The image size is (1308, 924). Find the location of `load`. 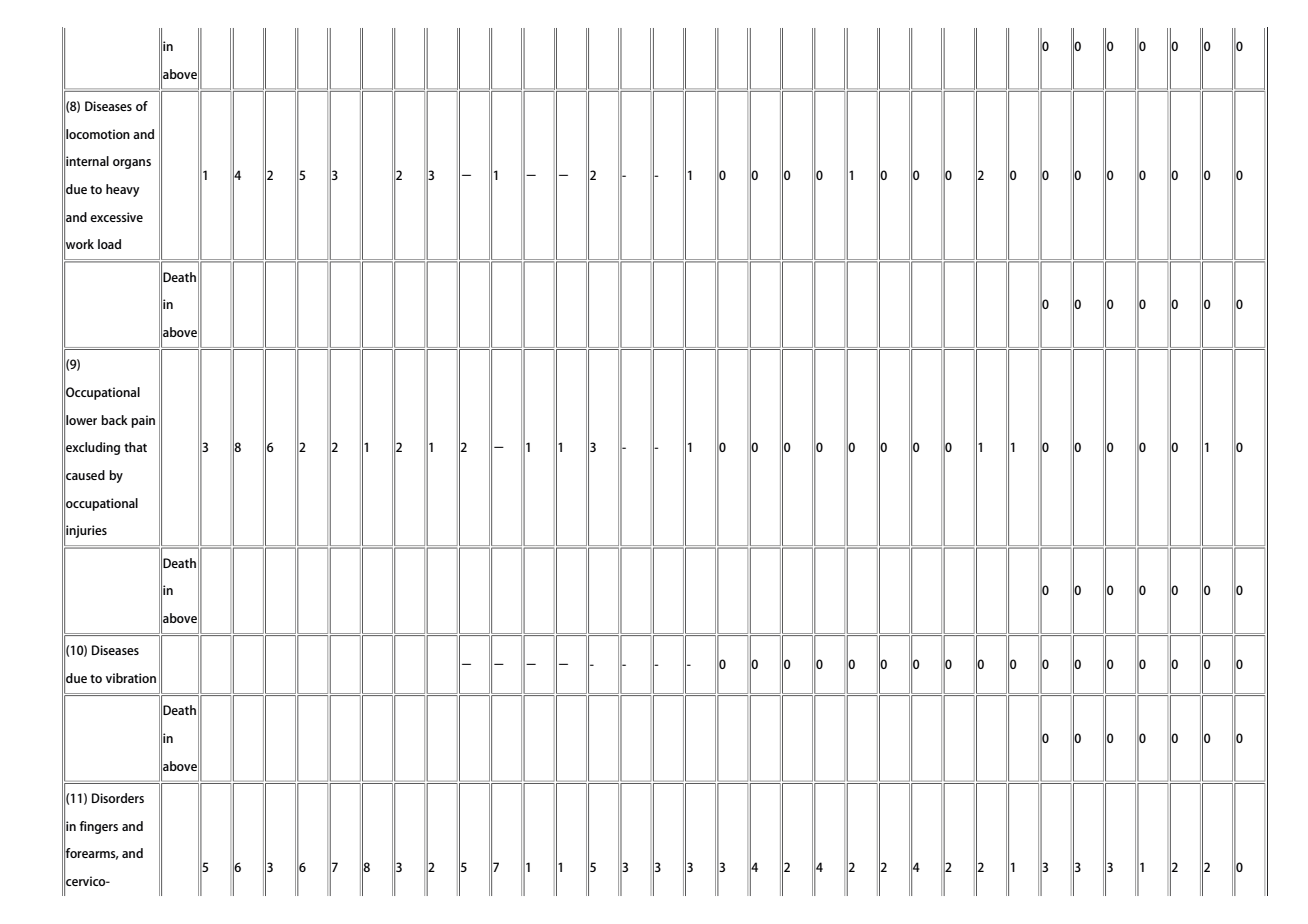

load is located at coordinates (109, 244).
